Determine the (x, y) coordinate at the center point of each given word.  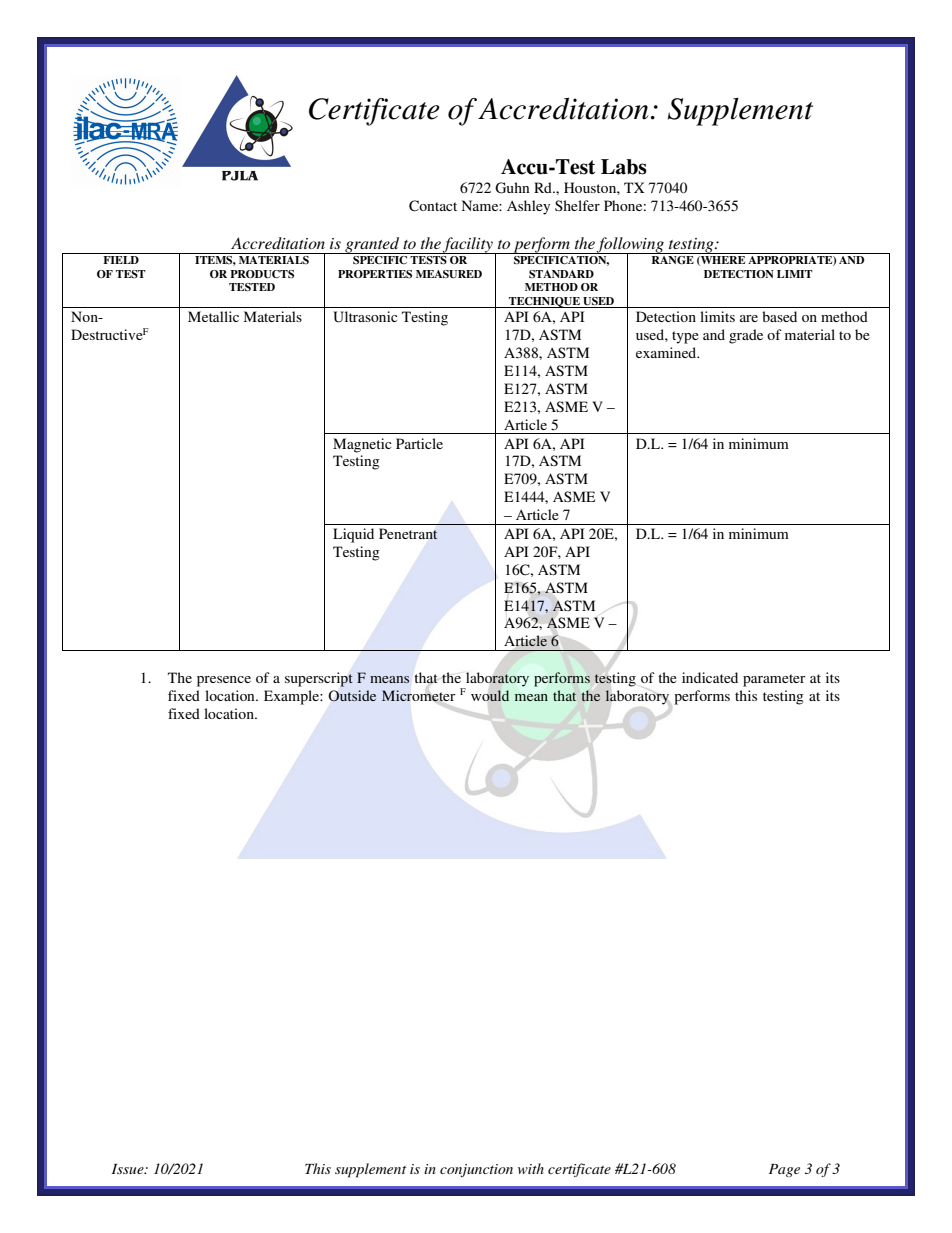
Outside (352, 695)
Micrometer (418, 696)
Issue (129, 1169)
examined (667, 352)
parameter (774, 680)
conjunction (476, 1170)
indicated (710, 677)
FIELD (121, 260)
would (490, 695)
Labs (624, 167)
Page (784, 1170)
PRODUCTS (262, 274)
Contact (433, 206)
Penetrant (408, 533)
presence (224, 681)
